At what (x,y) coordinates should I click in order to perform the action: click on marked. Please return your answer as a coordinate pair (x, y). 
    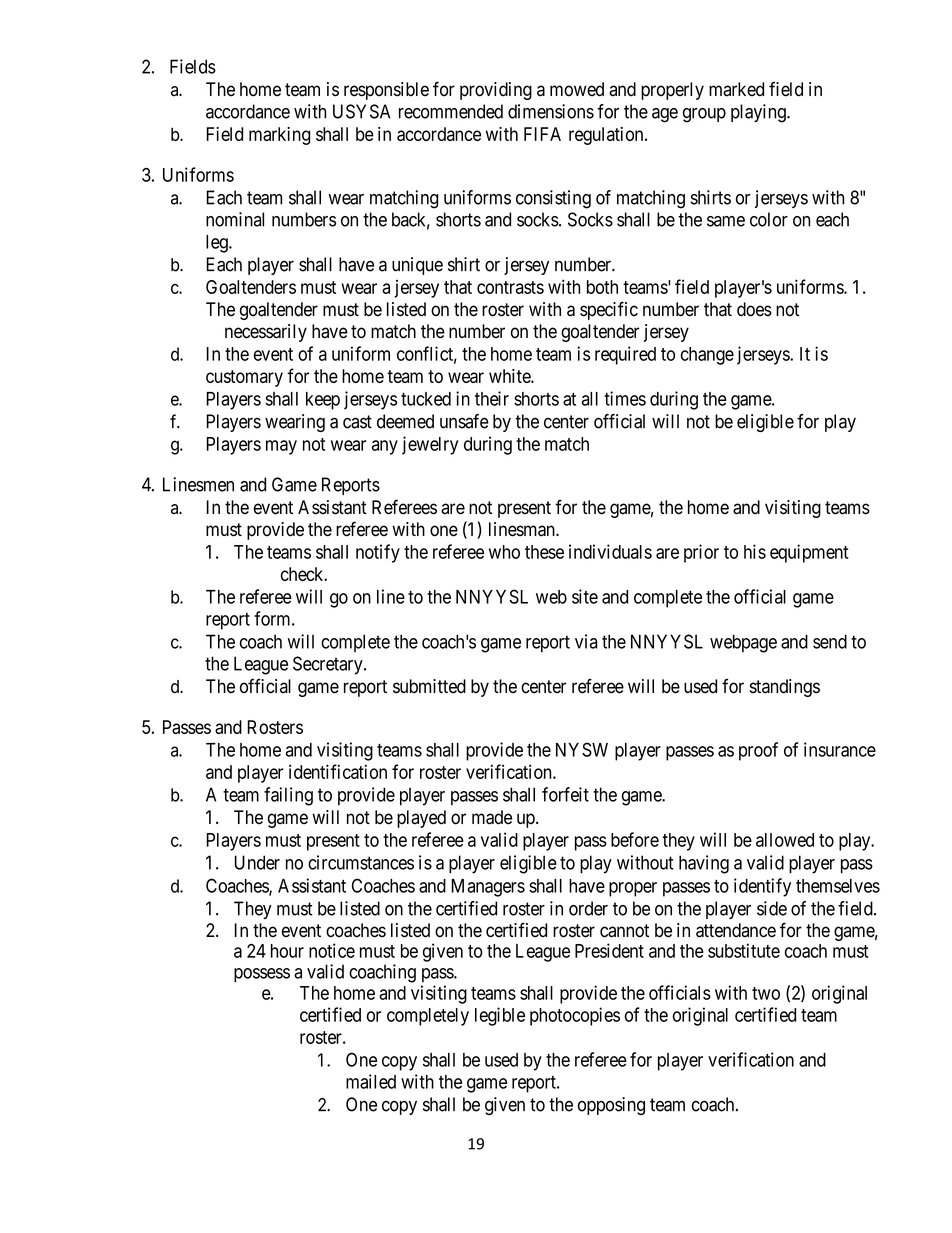
    Looking at the image, I should click on (736, 89).
